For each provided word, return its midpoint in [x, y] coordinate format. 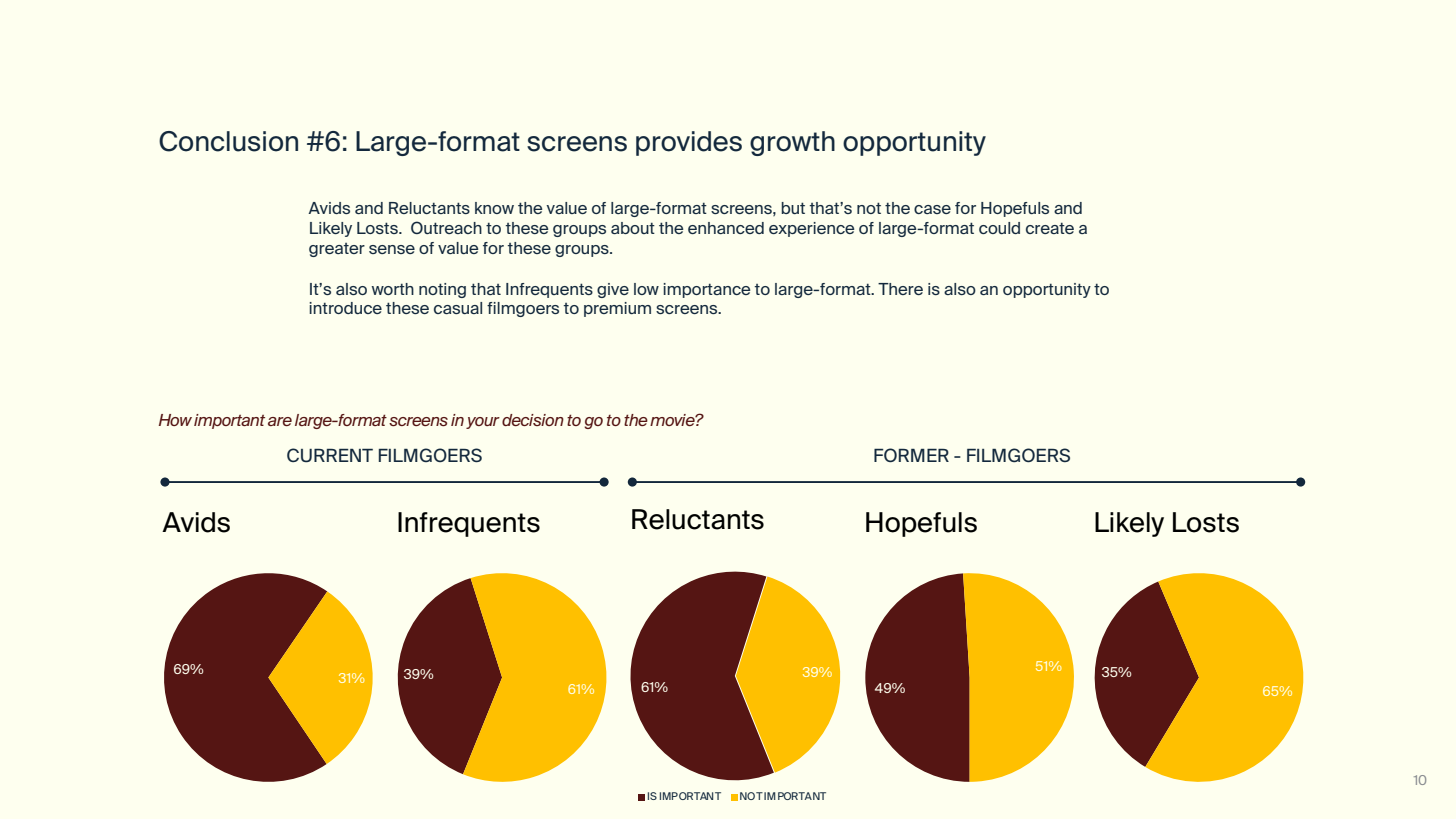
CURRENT [330, 455]
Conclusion [228, 141]
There [900, 289]
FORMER [911, 455]
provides [689, 143]
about [633, 228]
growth [792, 143]
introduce [345, 308]
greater [337, 250]
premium [617, 309]
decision [533, 420]
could [999, 228]
